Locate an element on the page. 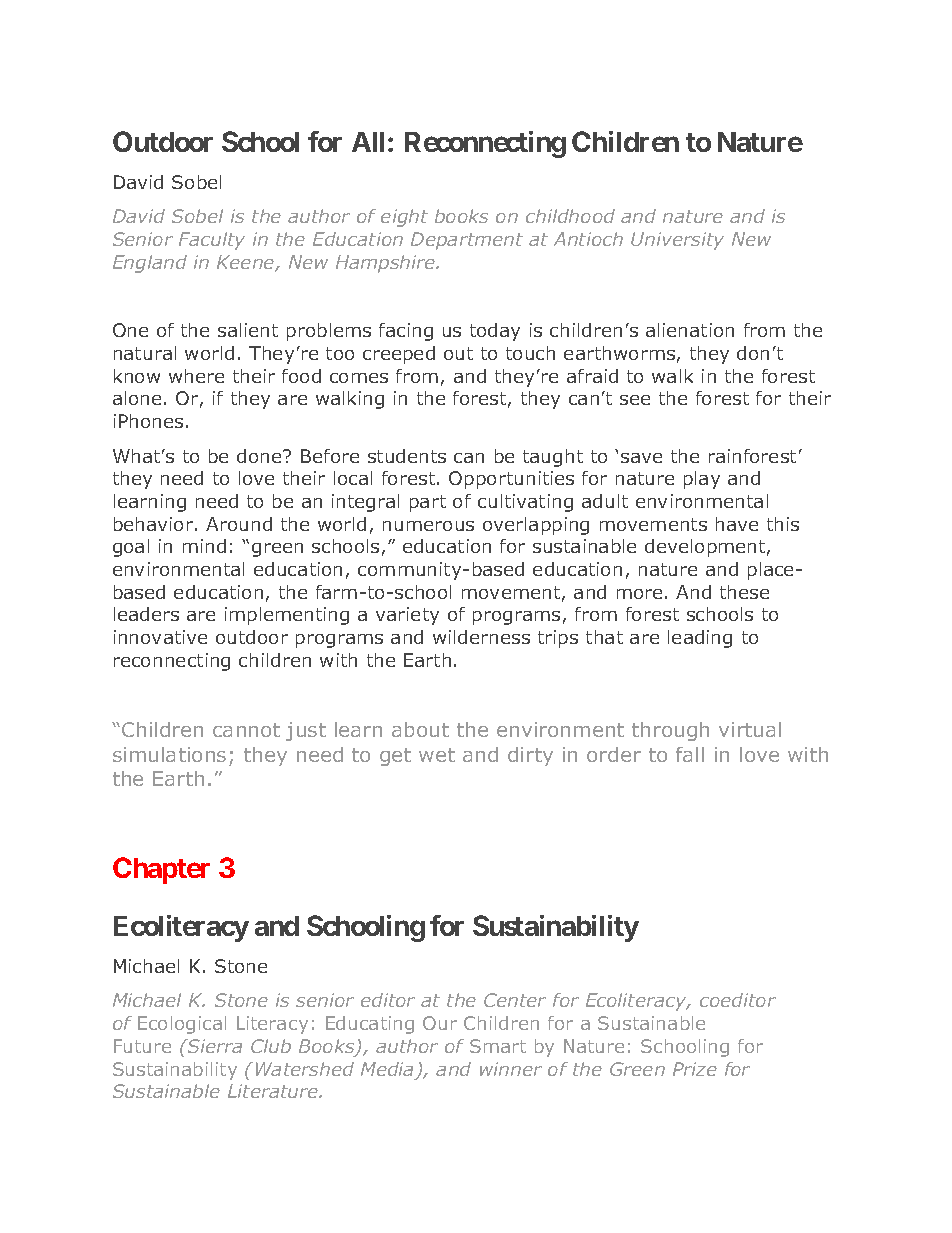 The image size is (952, 1233). simulations is located at coordinates (169, 754).
